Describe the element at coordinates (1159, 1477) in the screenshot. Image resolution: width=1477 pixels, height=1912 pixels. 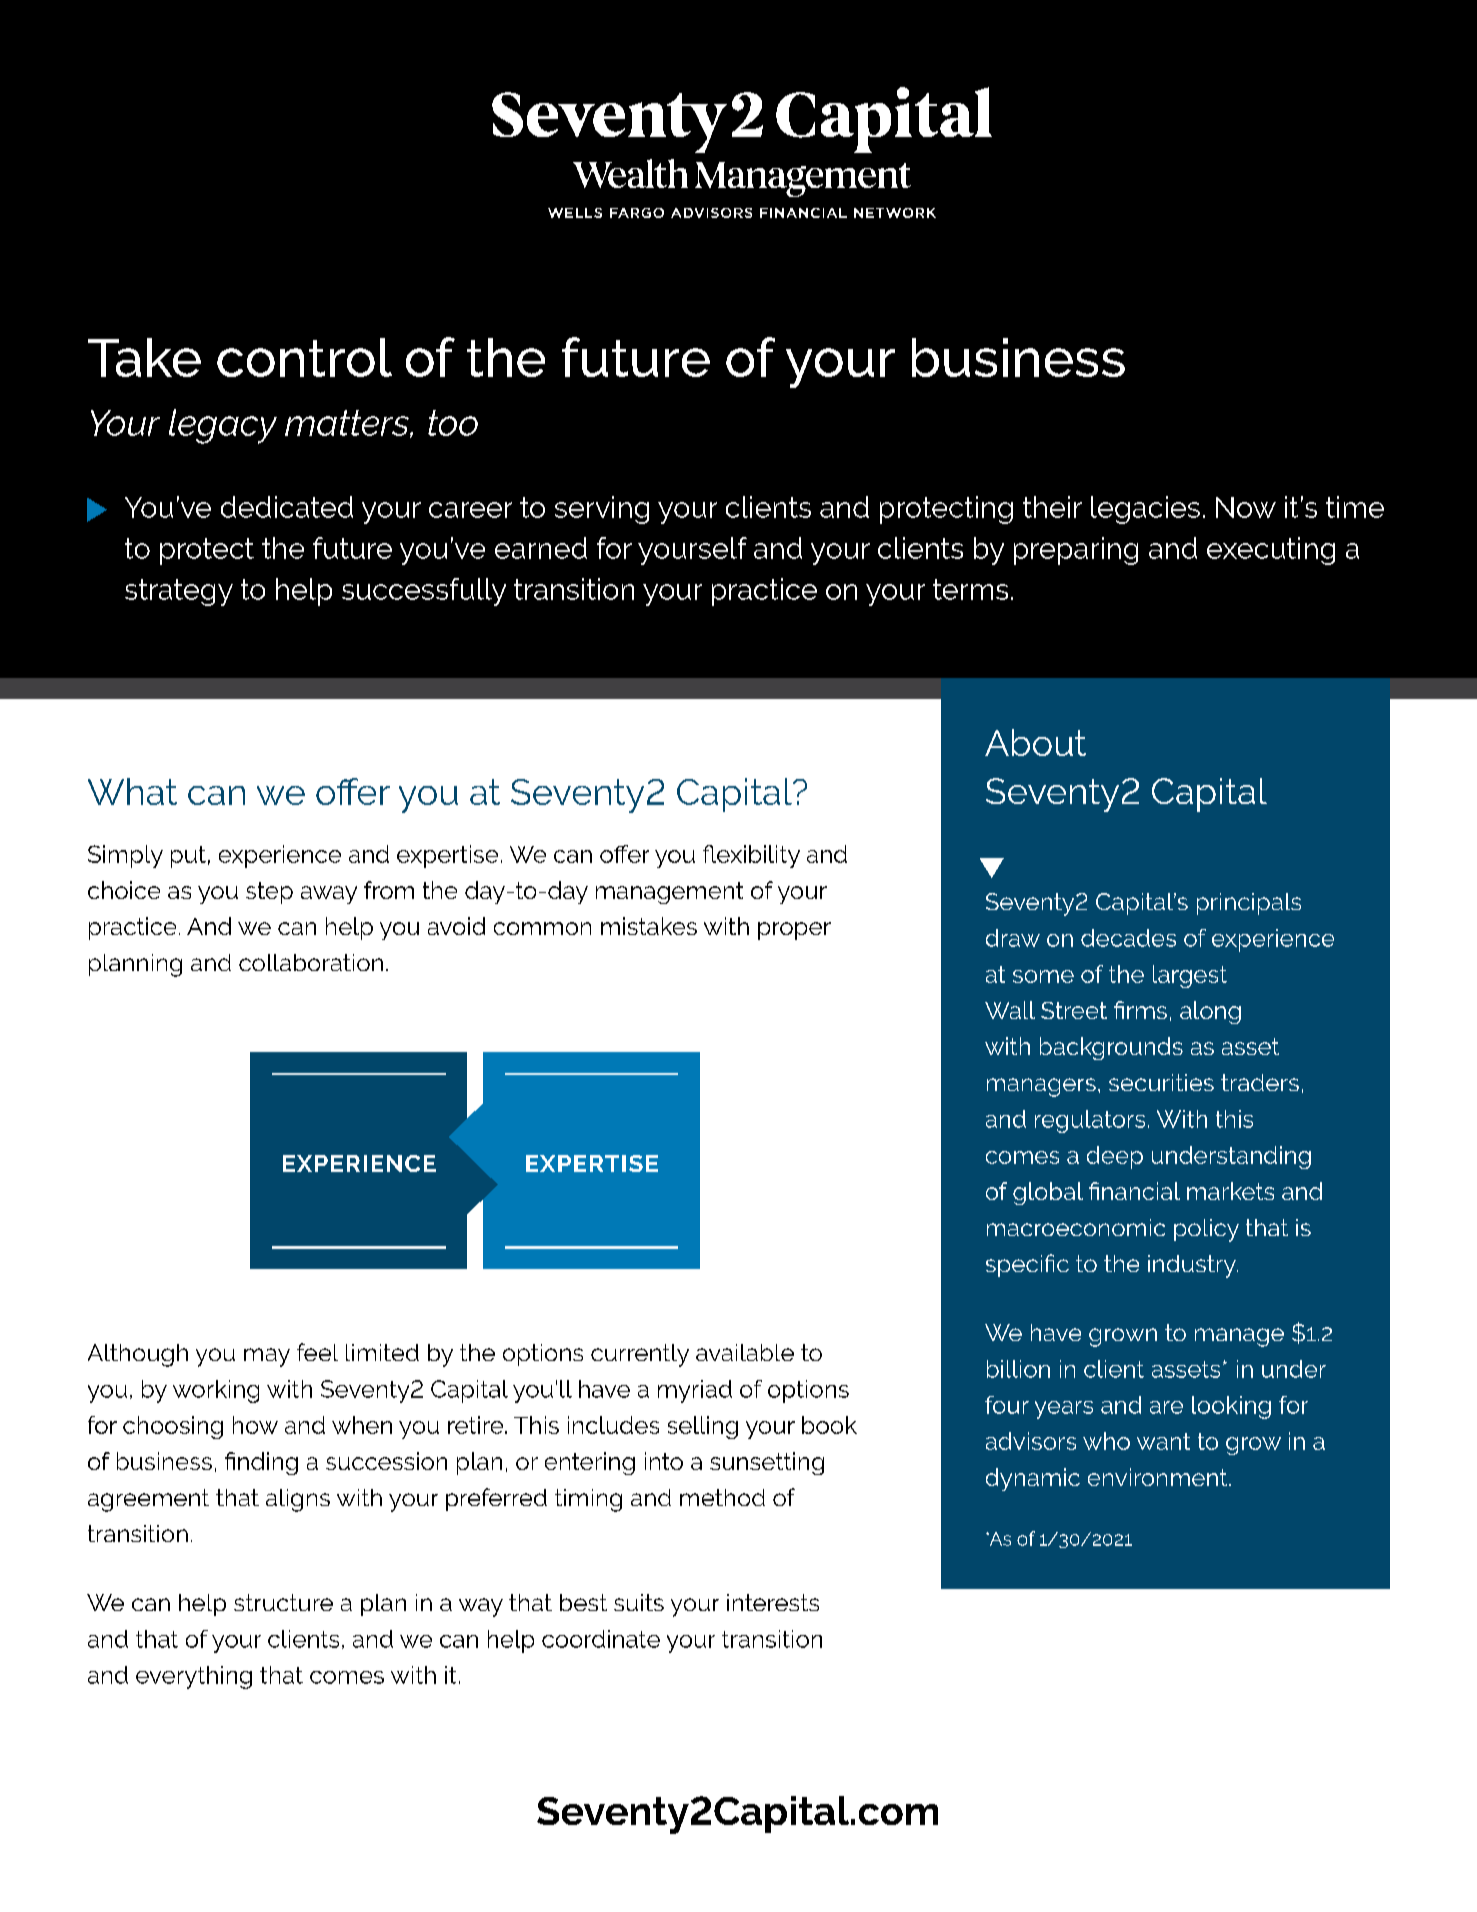
I see `environment` at that location.
